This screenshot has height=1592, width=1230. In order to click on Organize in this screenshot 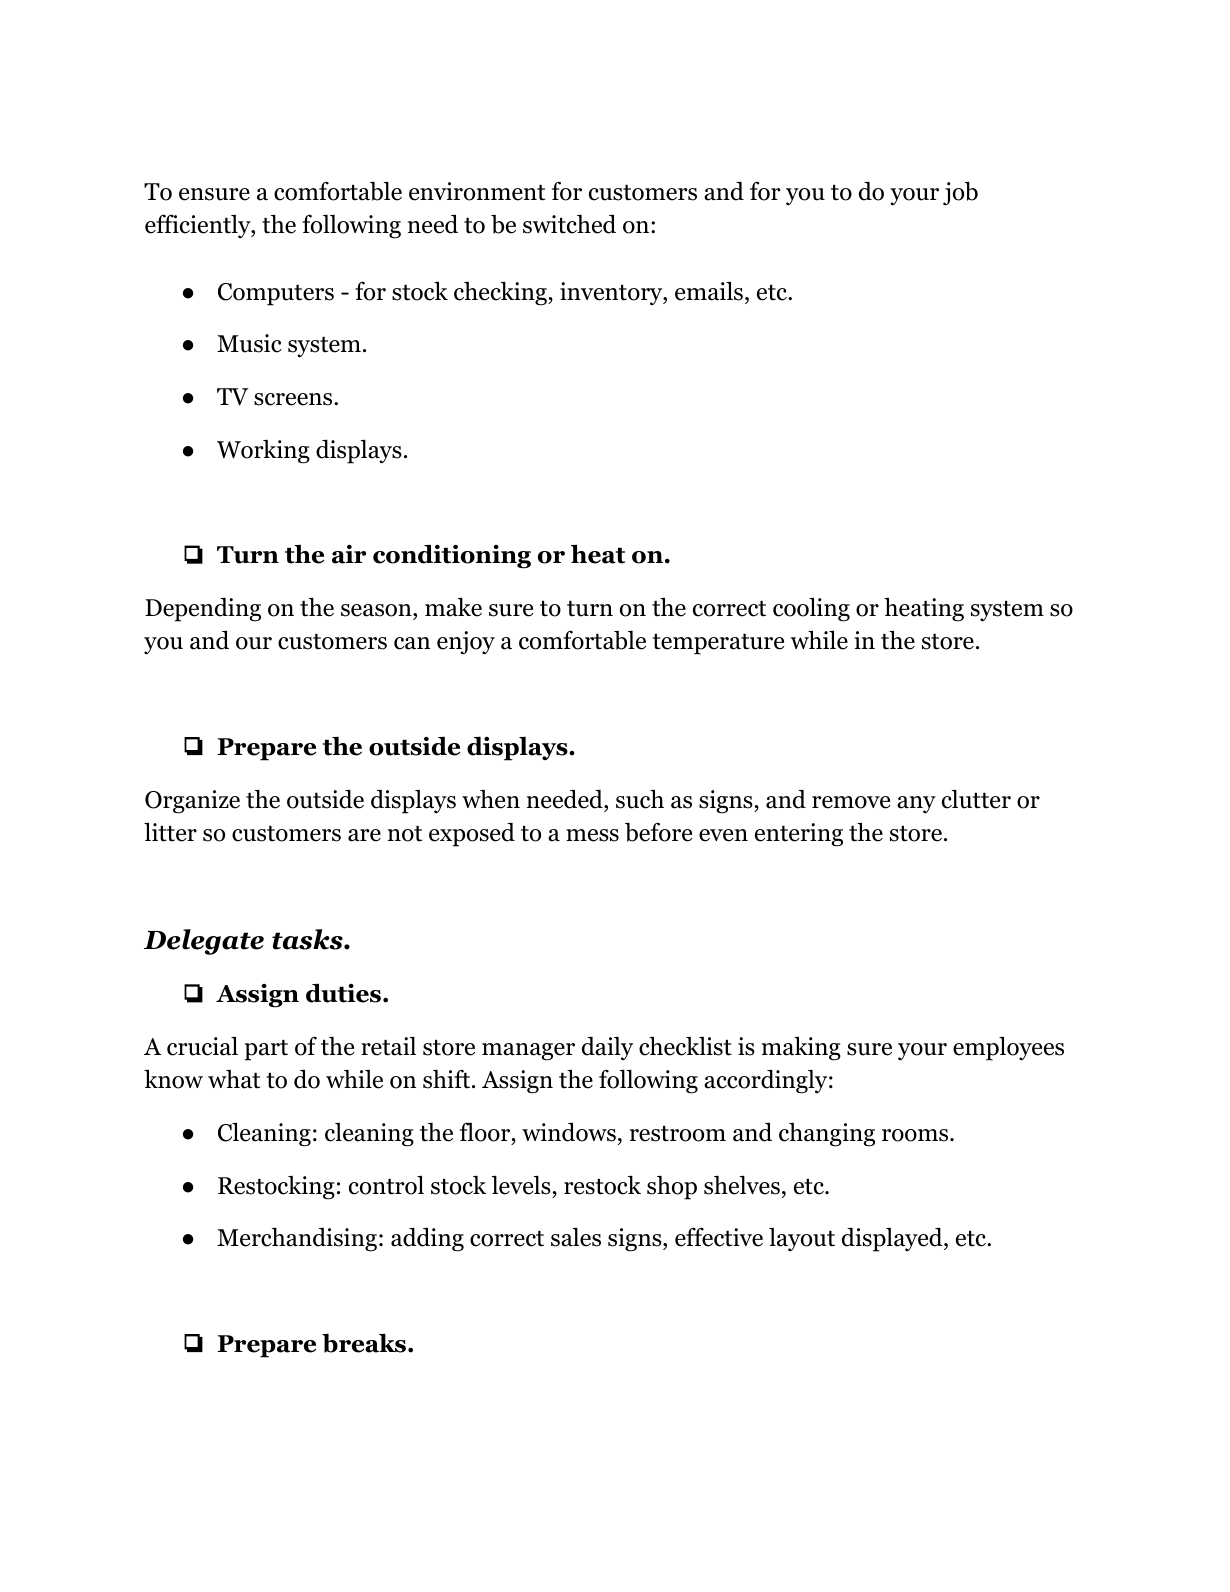, I will do `click(192, 802)`.
